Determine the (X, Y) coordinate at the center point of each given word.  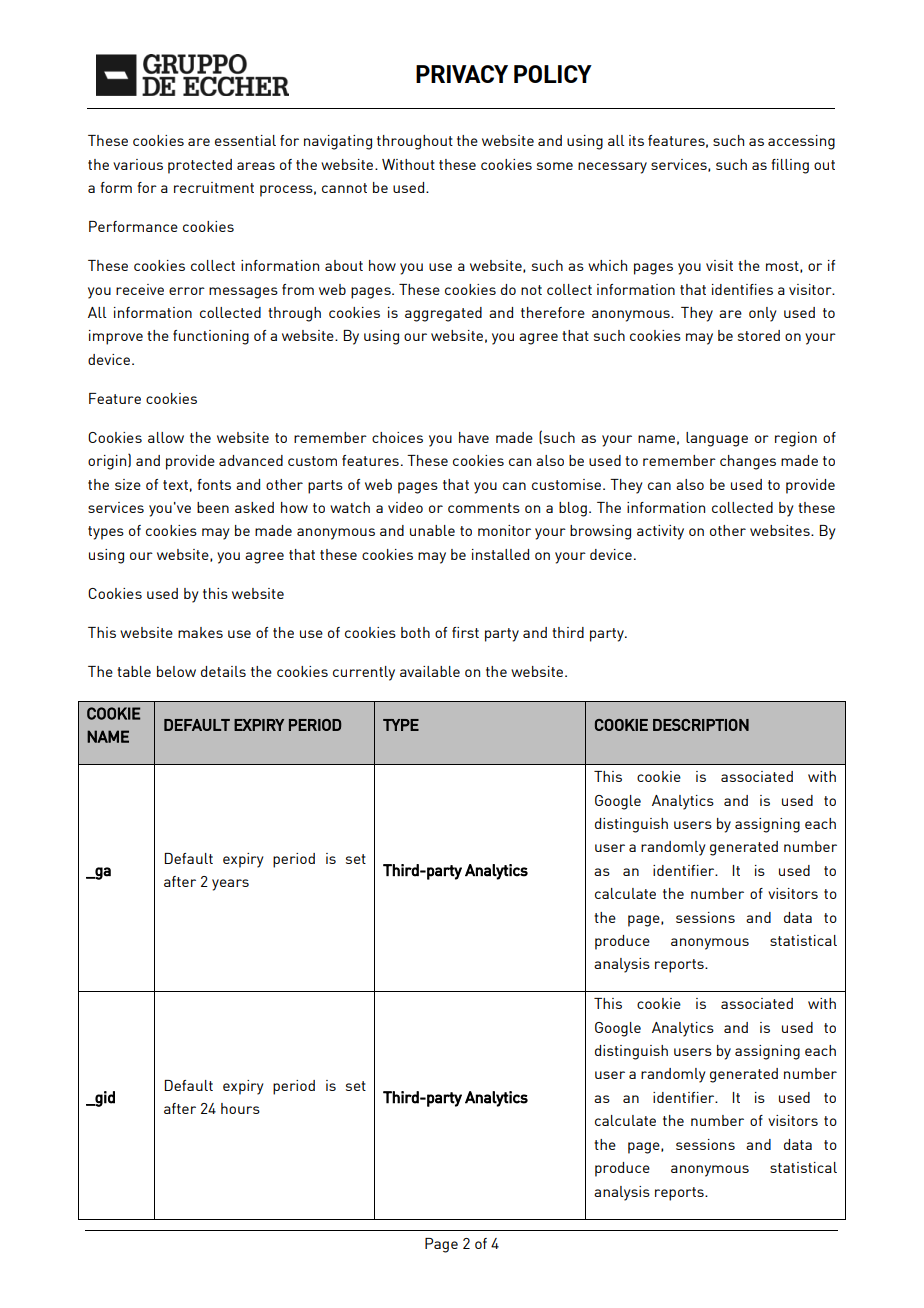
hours (240, 1108)
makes (200, 632)
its (636, 140)
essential (245, 140)
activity (660, 532)
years (230, 885)
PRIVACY (462, 74)
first (465, 632)
